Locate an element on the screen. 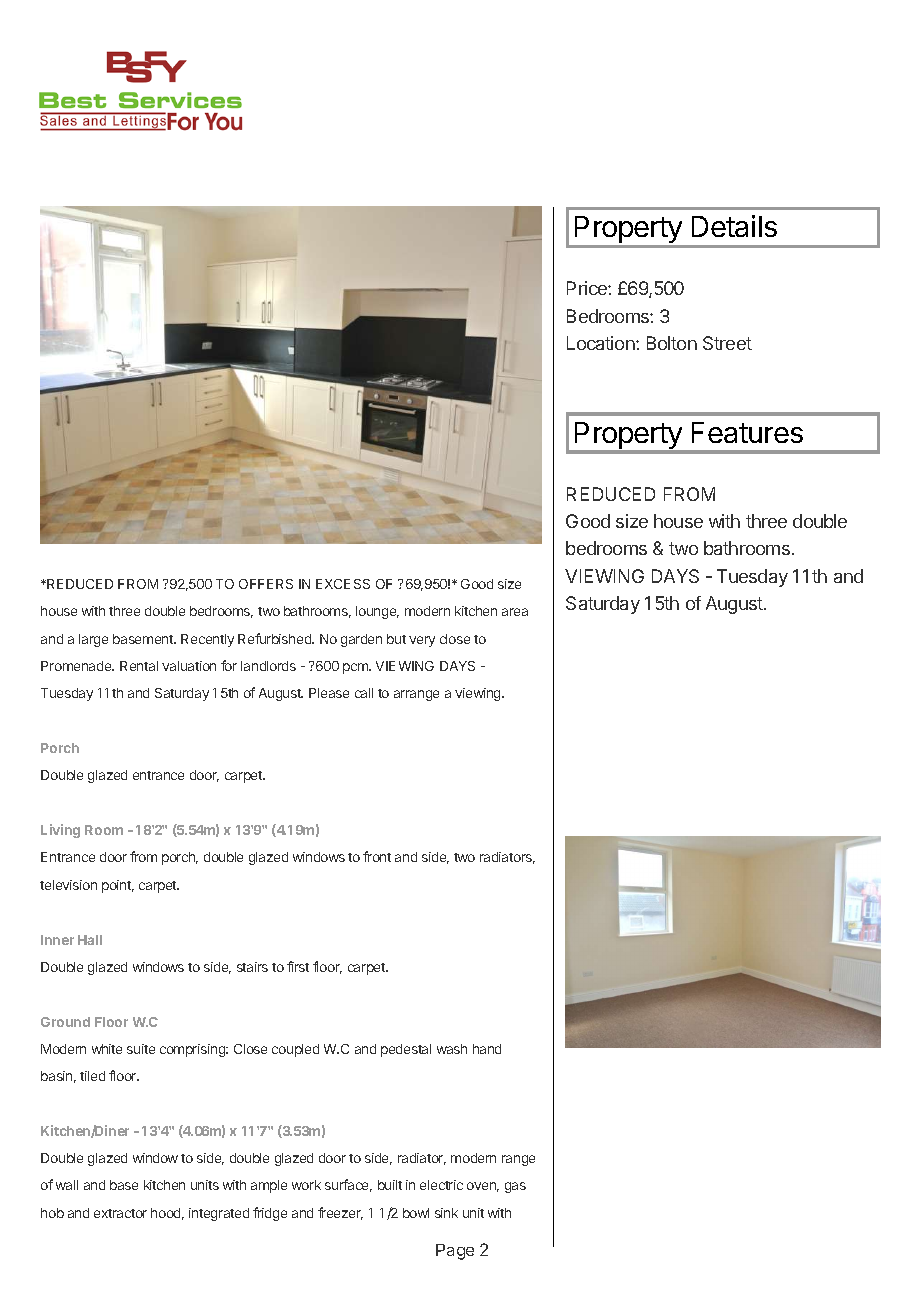 Image resolution: width=924 pixels, height=1308 pixels. EXCESS is located at coordinates (343, 584).
